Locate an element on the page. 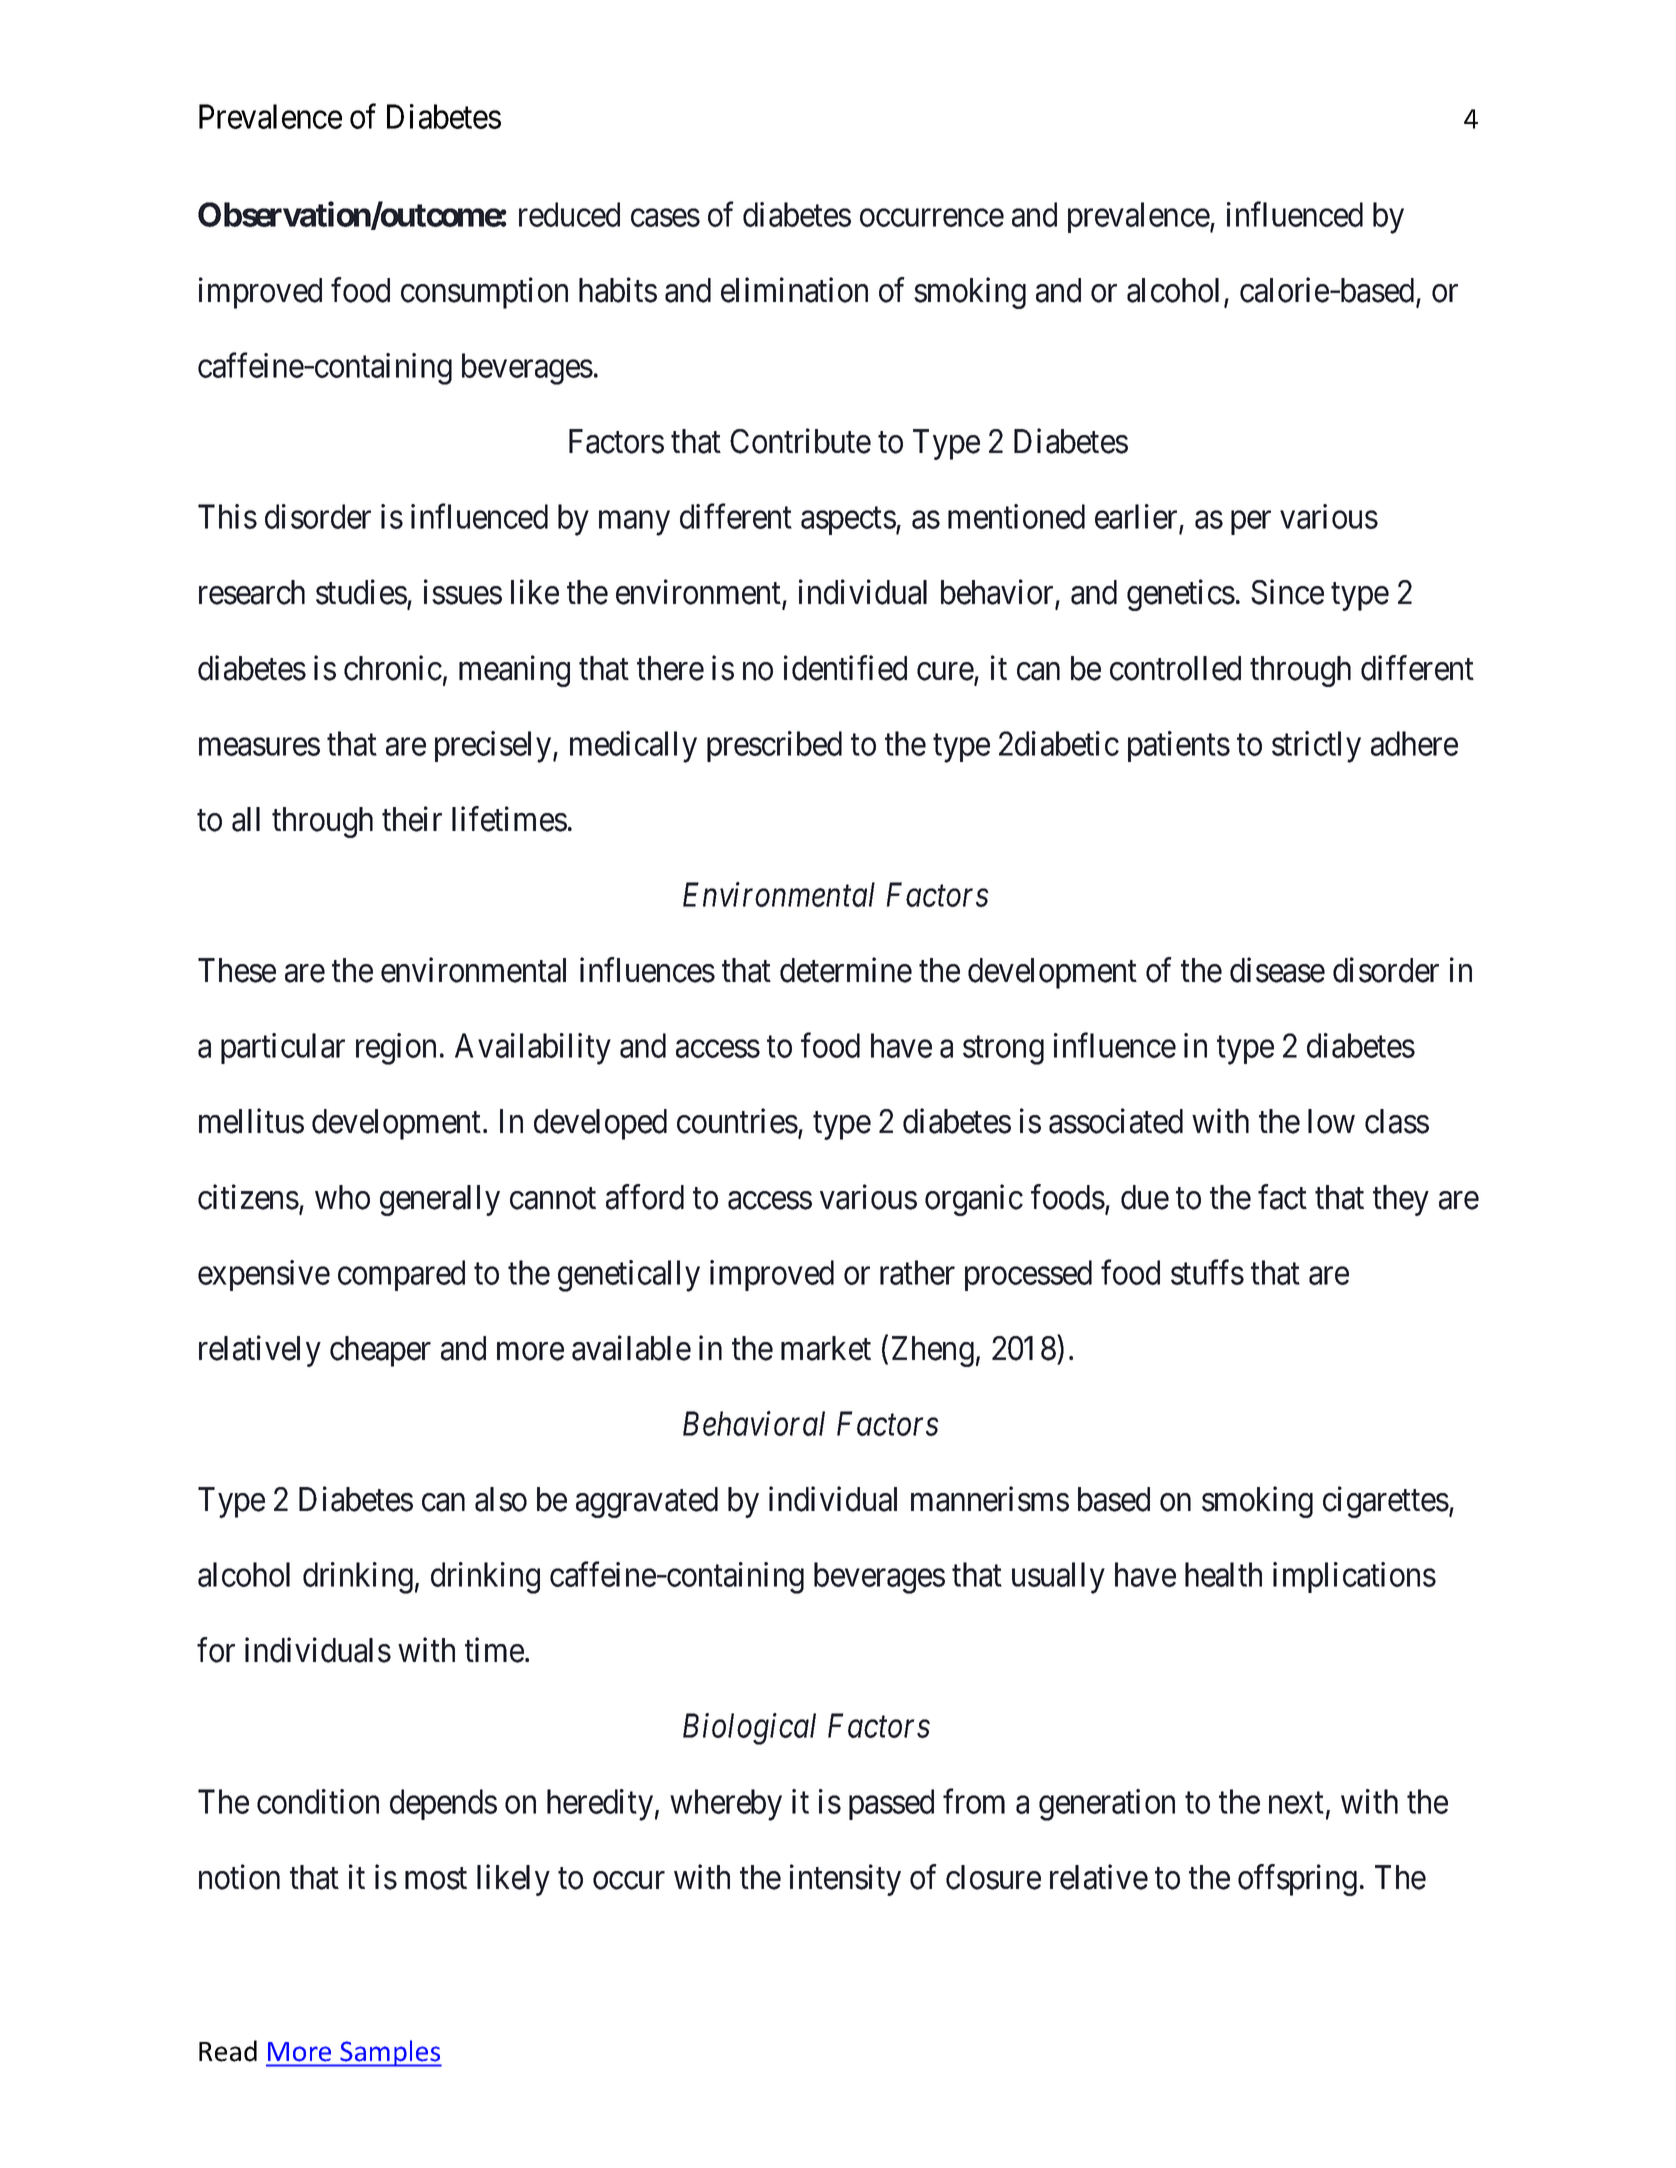 The width and height of the document is (1676, 2168). aggravated is located at coordinates (647, 1502).
